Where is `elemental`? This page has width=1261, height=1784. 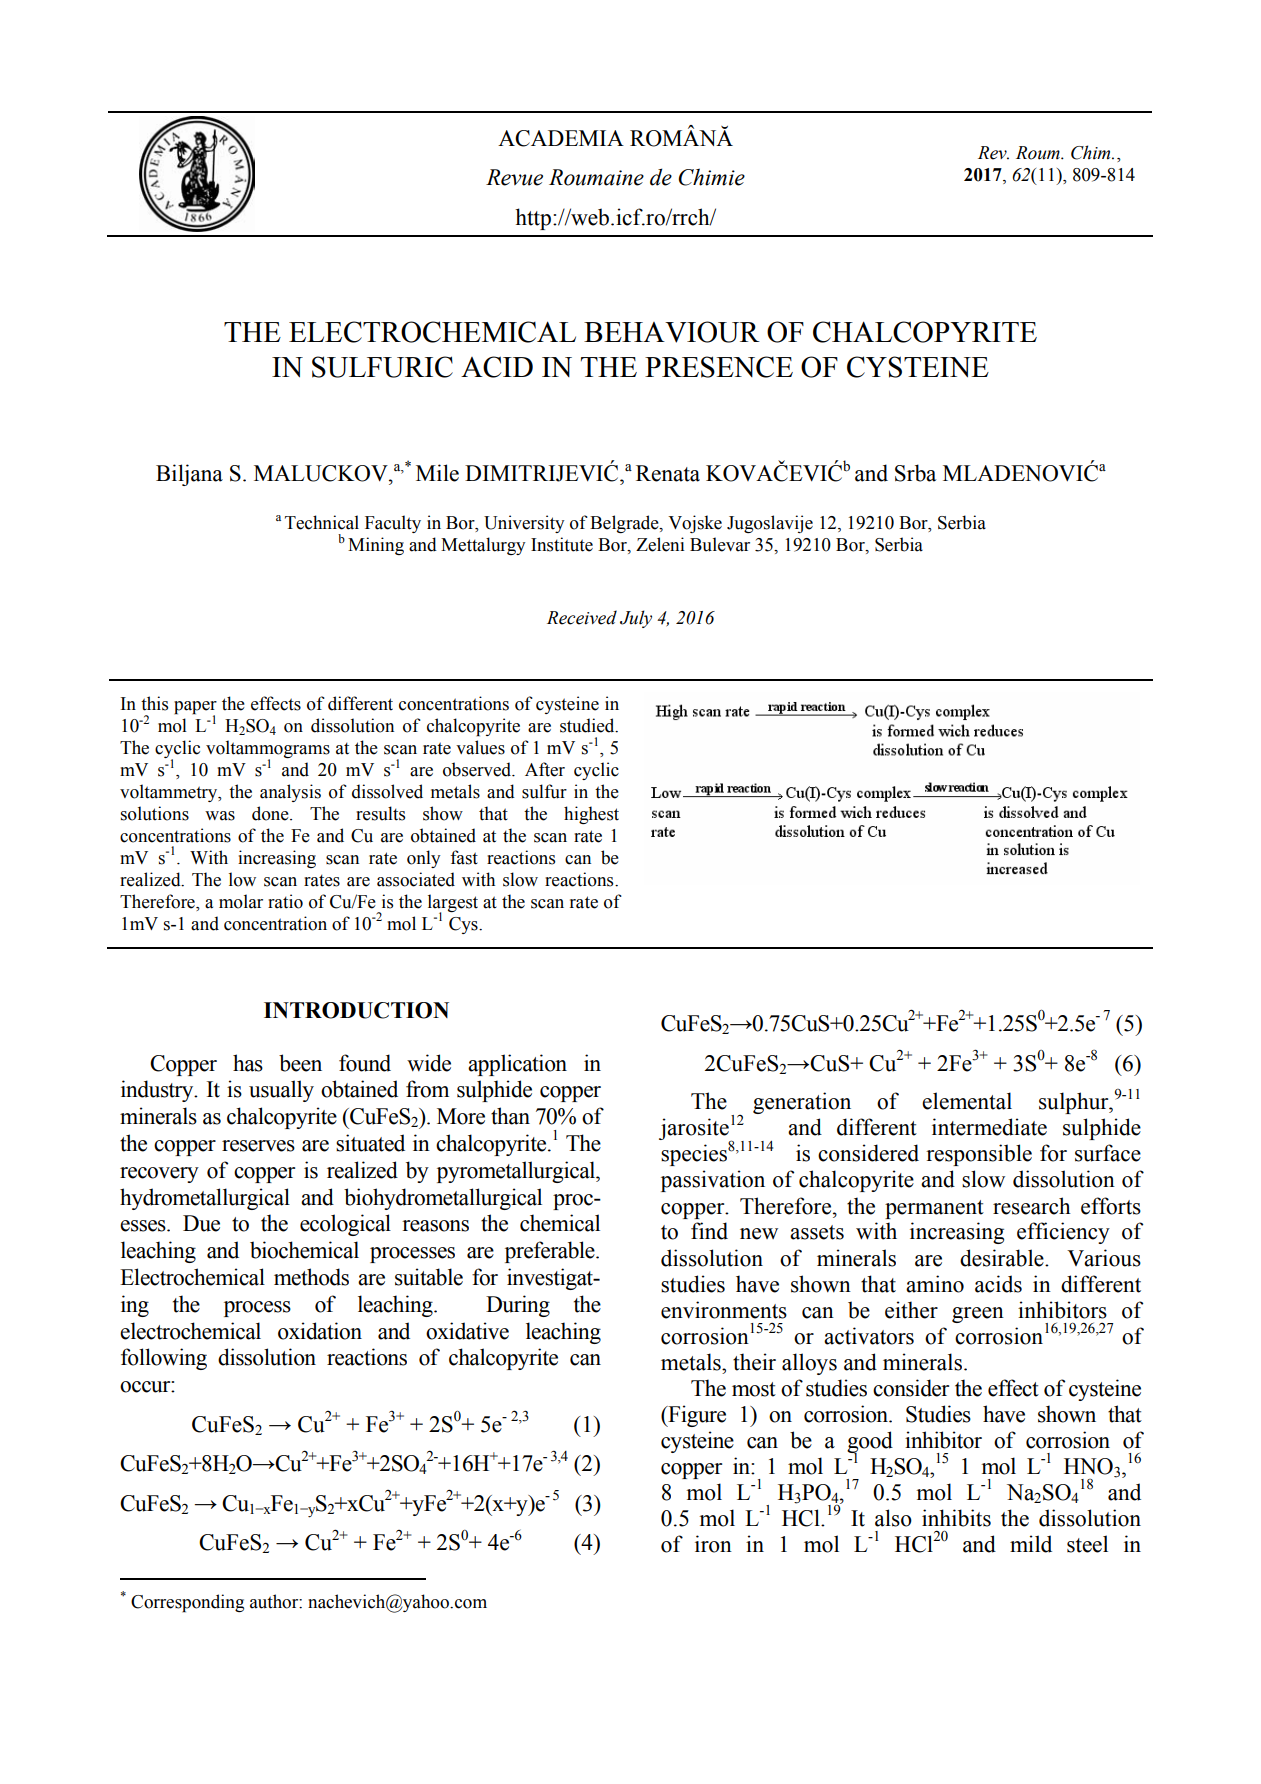
elemental is located at coordinates (967, 1101).
